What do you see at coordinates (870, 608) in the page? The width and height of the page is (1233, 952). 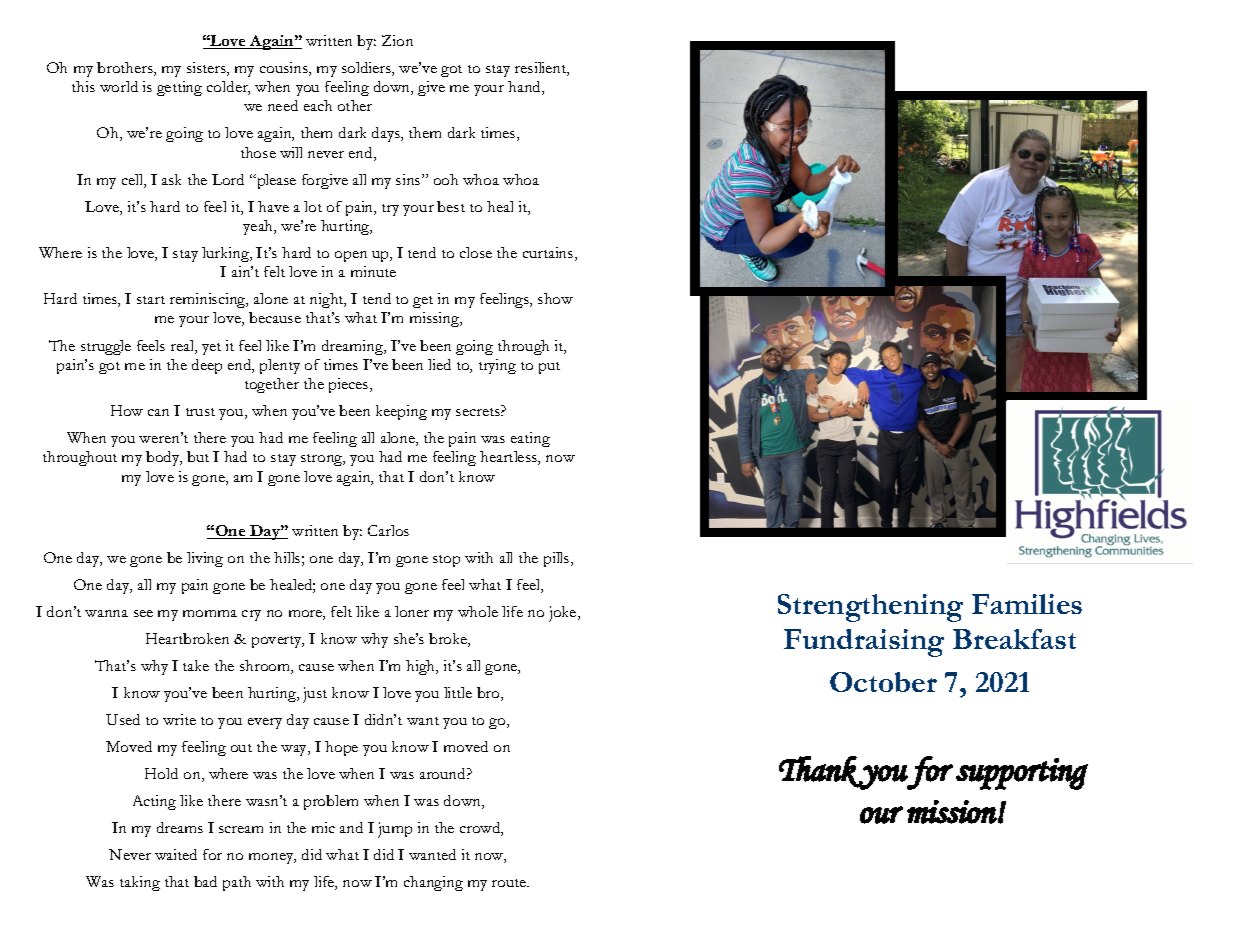 I see `Strengthening` at bounding box center [870, 608].
